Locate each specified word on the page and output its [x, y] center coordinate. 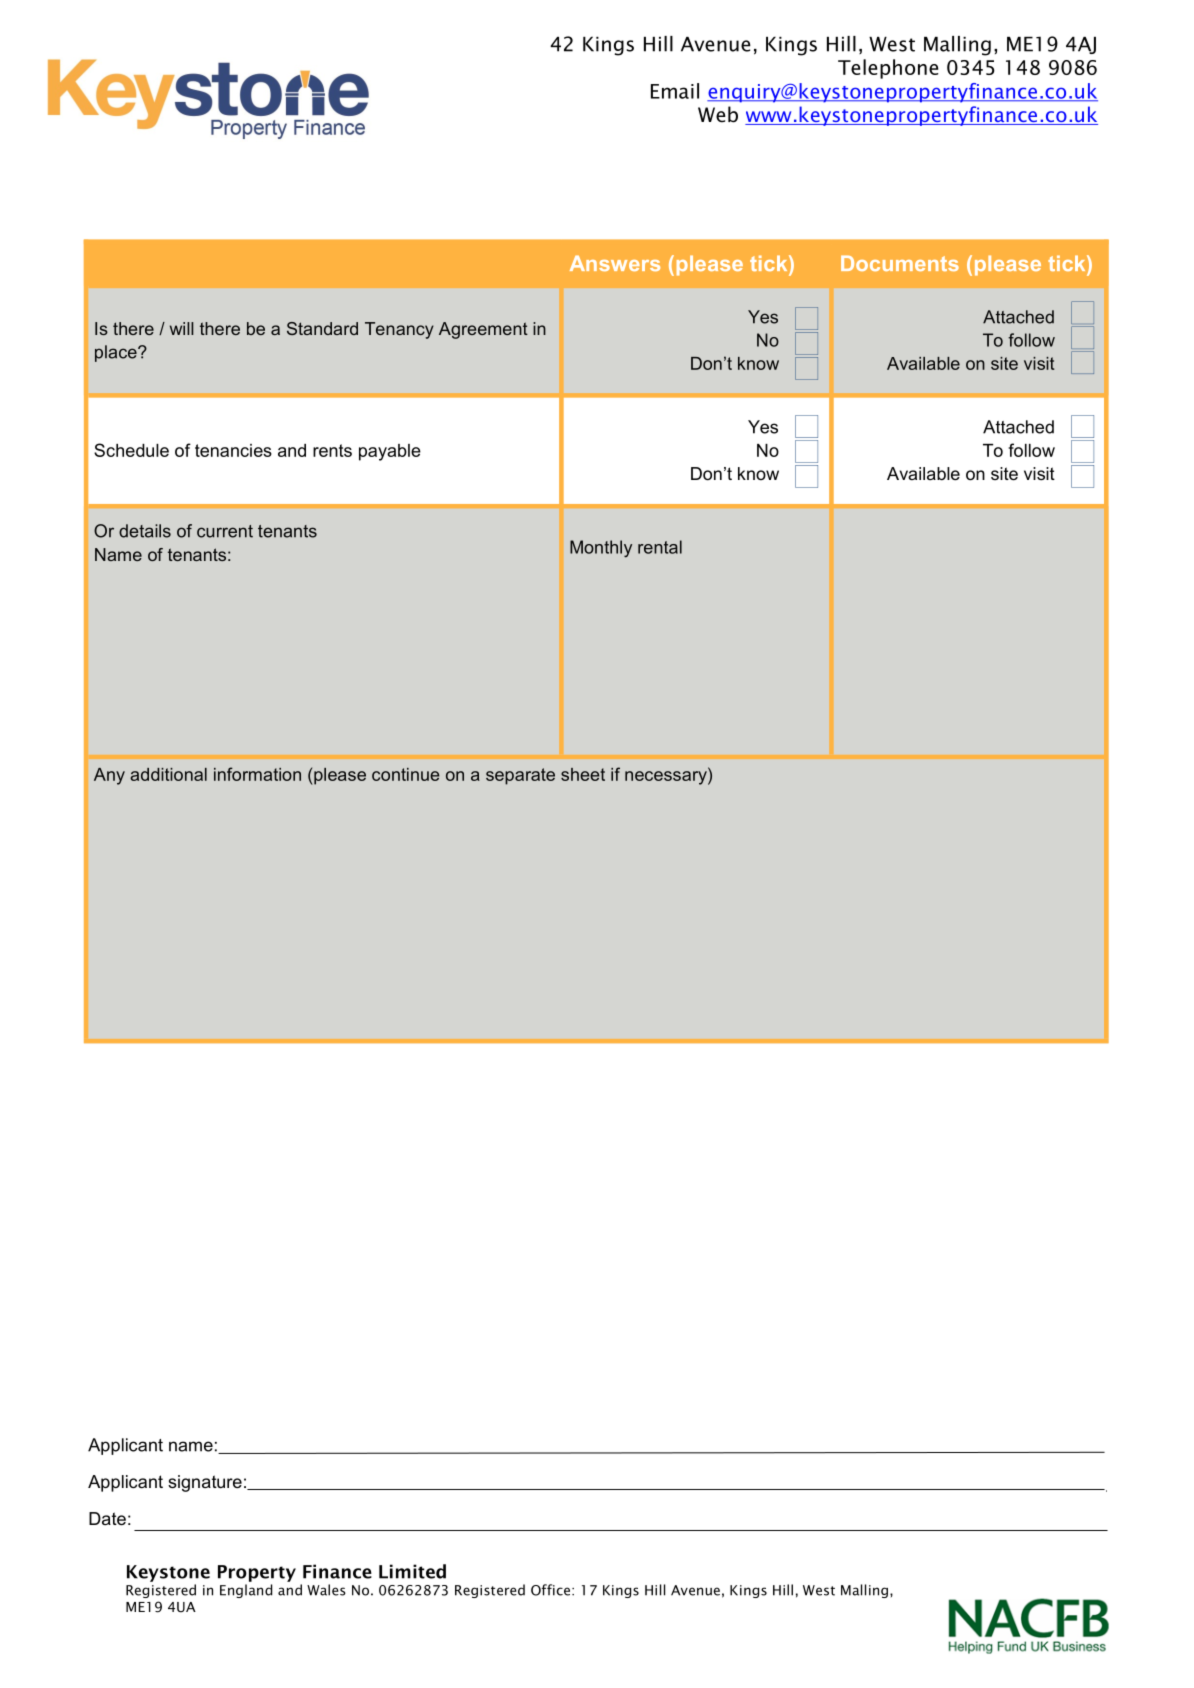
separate [520, 776]
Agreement [483, 330]
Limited [412, 1571]
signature [205, 1483]
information [257, 774]
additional [168, 774]
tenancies [233, 450]
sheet [583, 774]
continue [406, 774]
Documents [900, 263]
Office [550, 1590]
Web [718, 114]
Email [675, 91]
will [182, 328]
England [246, 1591]
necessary [667, 778]
